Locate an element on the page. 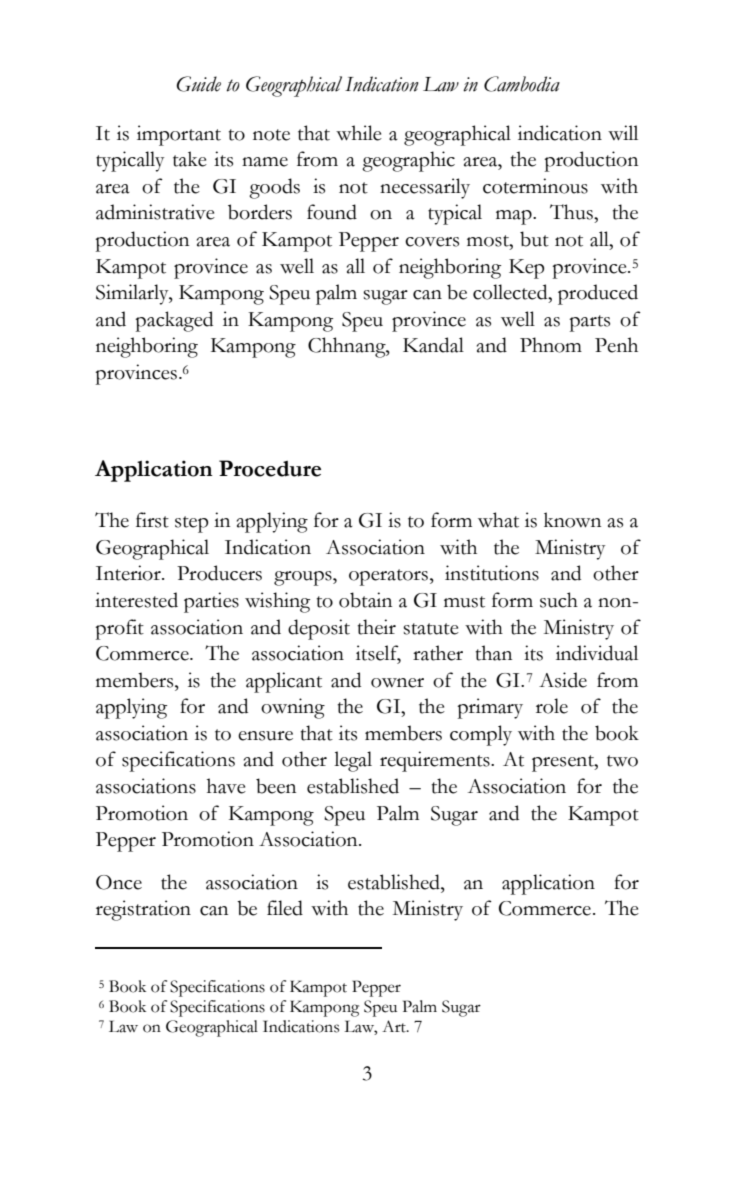  important is located at coordinates (179, 135).
